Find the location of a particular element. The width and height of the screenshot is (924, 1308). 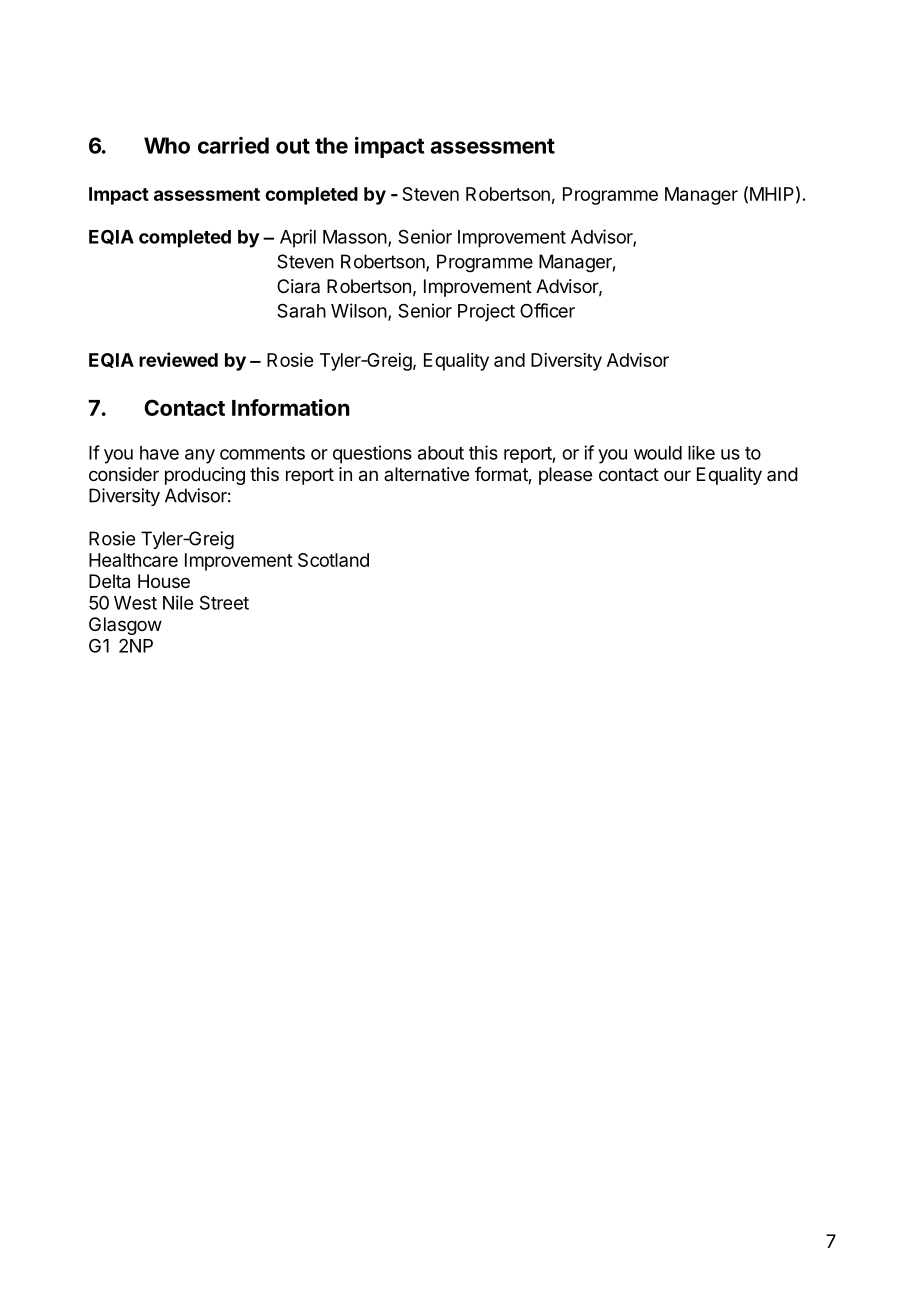

would is located at coordinates (658, 453).
